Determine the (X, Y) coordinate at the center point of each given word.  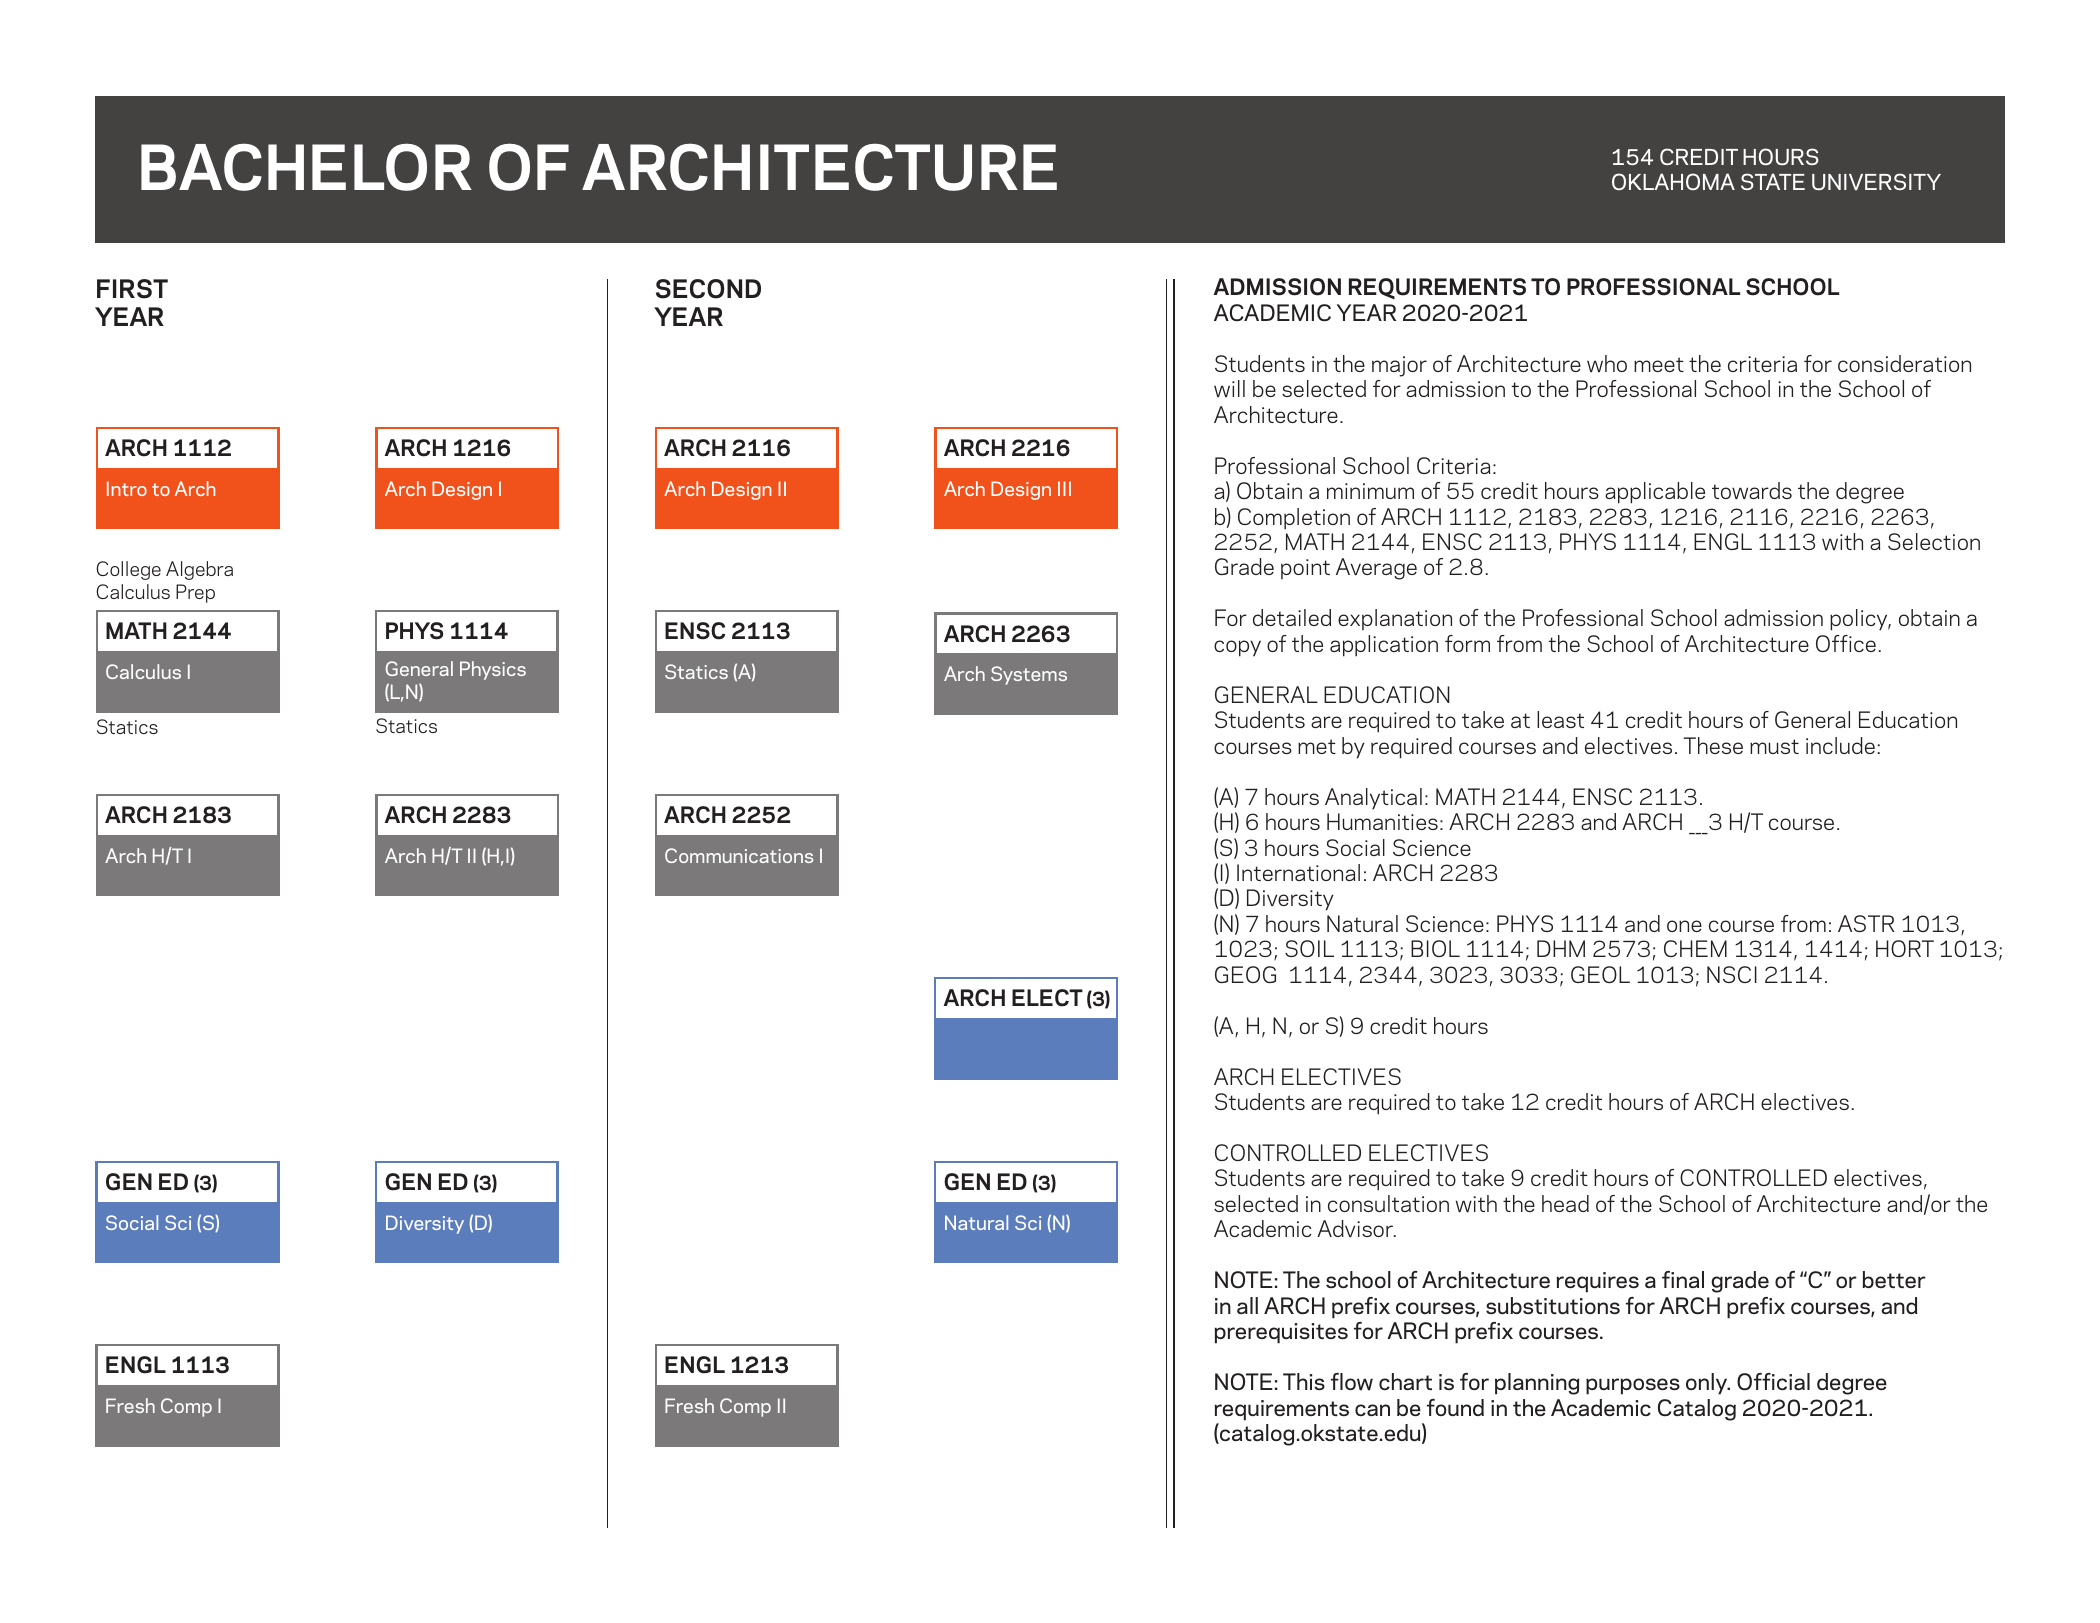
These (1713, 745)
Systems (1029, 675)
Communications (739, 855)
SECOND (708, 289)
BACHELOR (306, 167)
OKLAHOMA (1673, 181)
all (1247, 1305)
